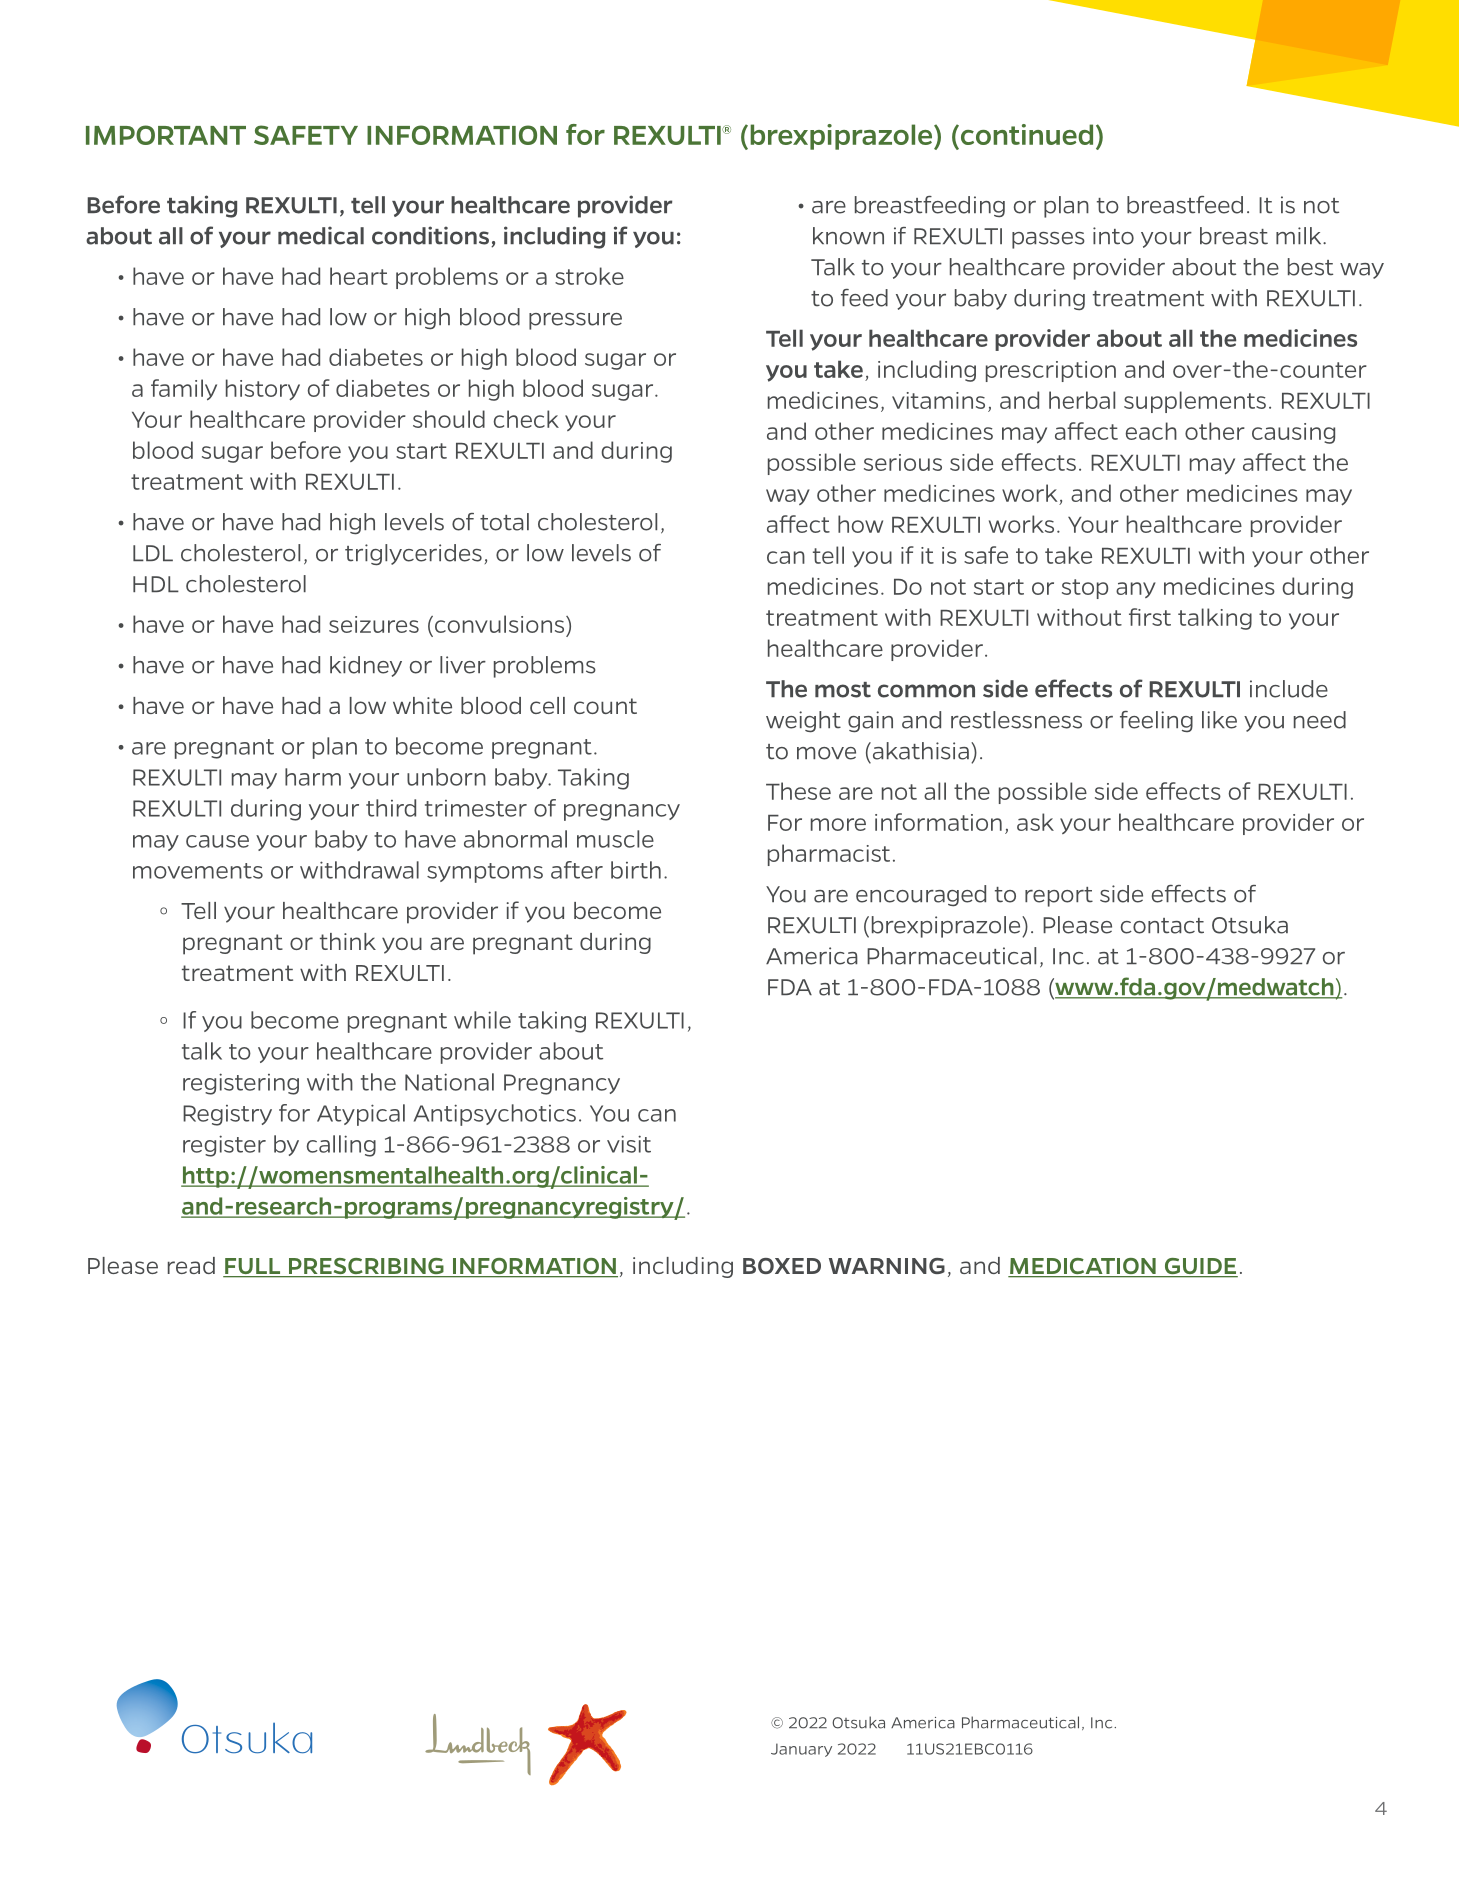 The height and width of the screenshot is (1888, 1459). Describe the element at coordinates (636, 870) in the screenshot. I see `birth` at that location.
